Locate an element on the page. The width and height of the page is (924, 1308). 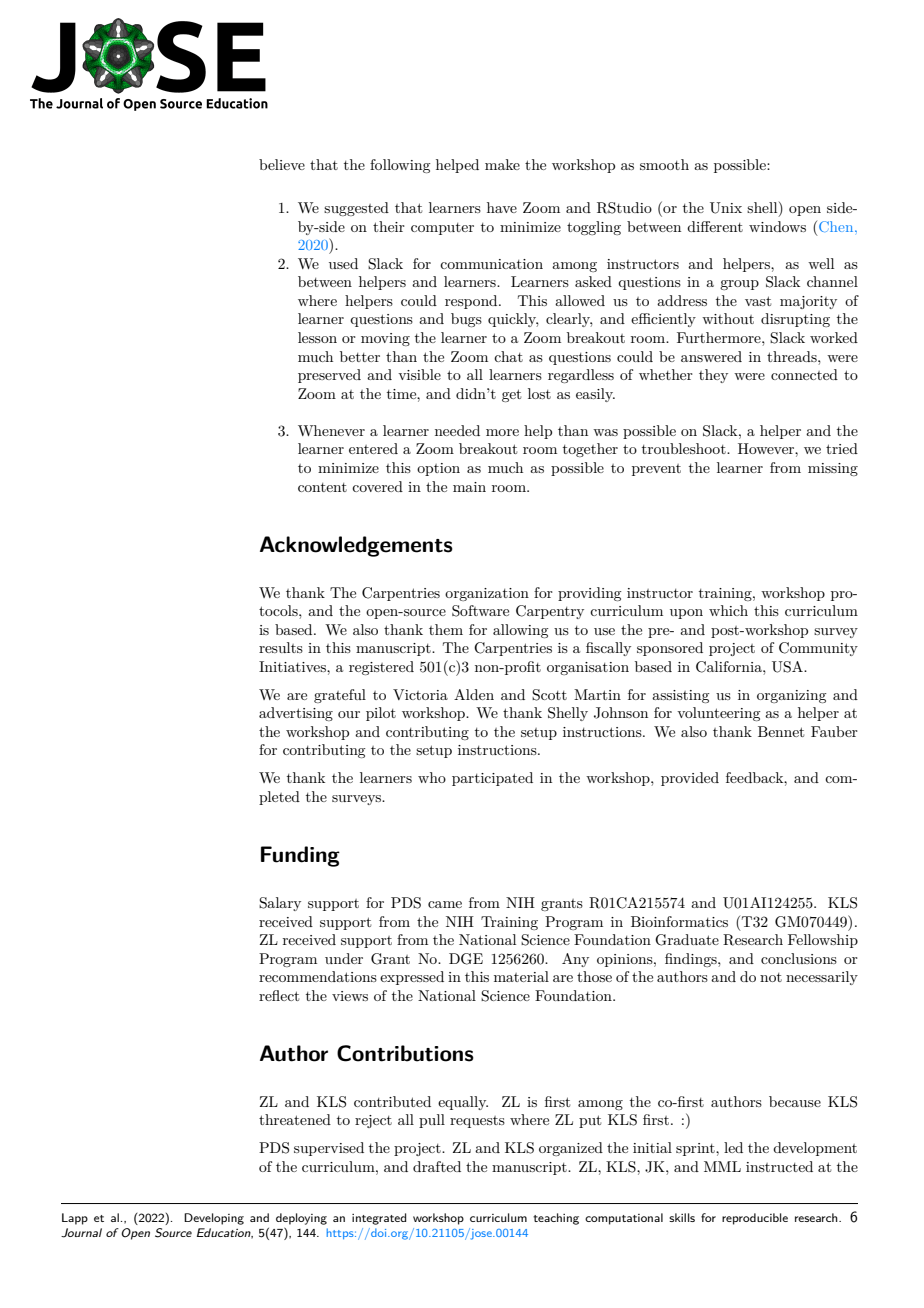
drafted is located at coordinates (437, 1166).
